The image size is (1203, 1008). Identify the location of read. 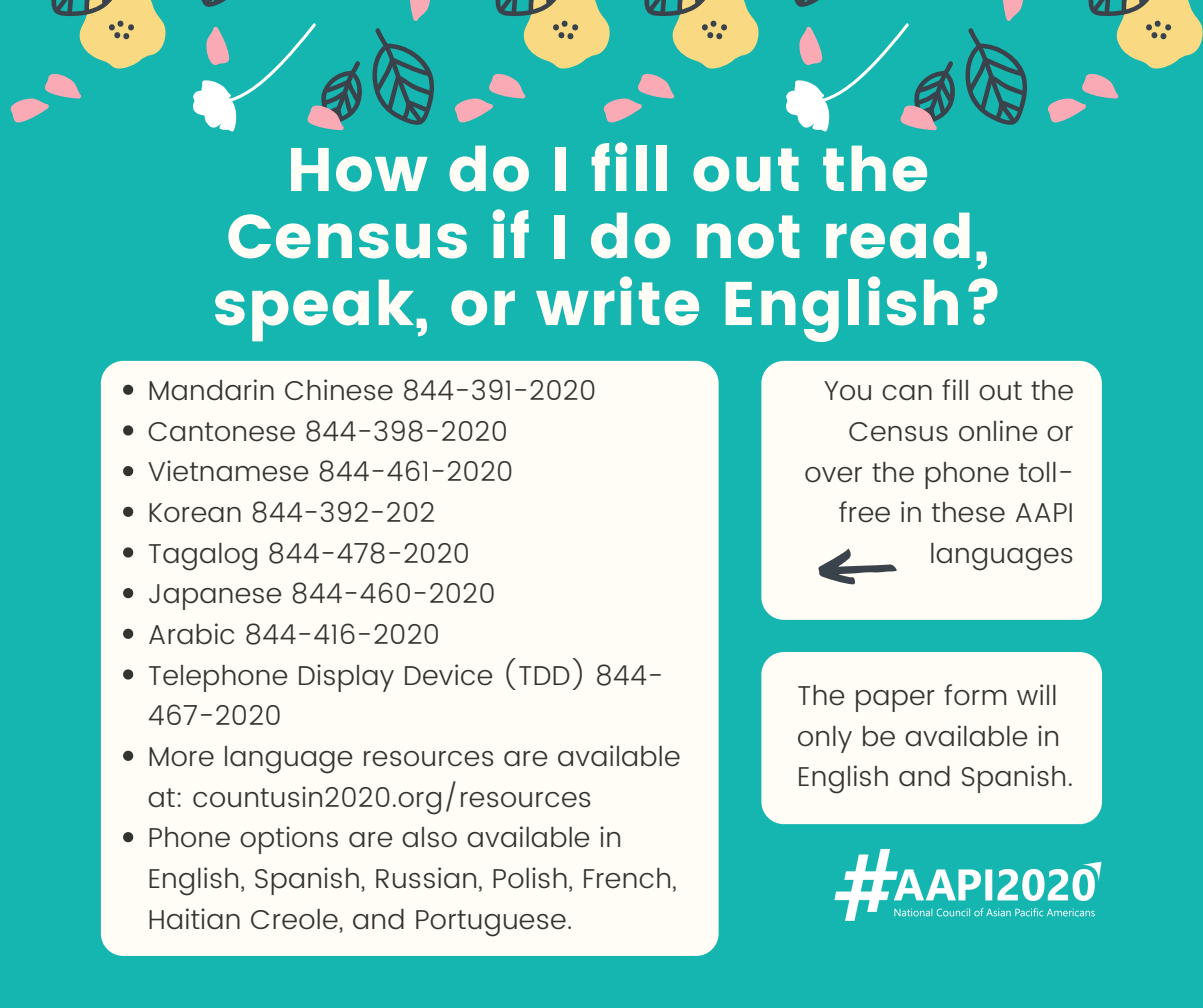
(898, 236).
